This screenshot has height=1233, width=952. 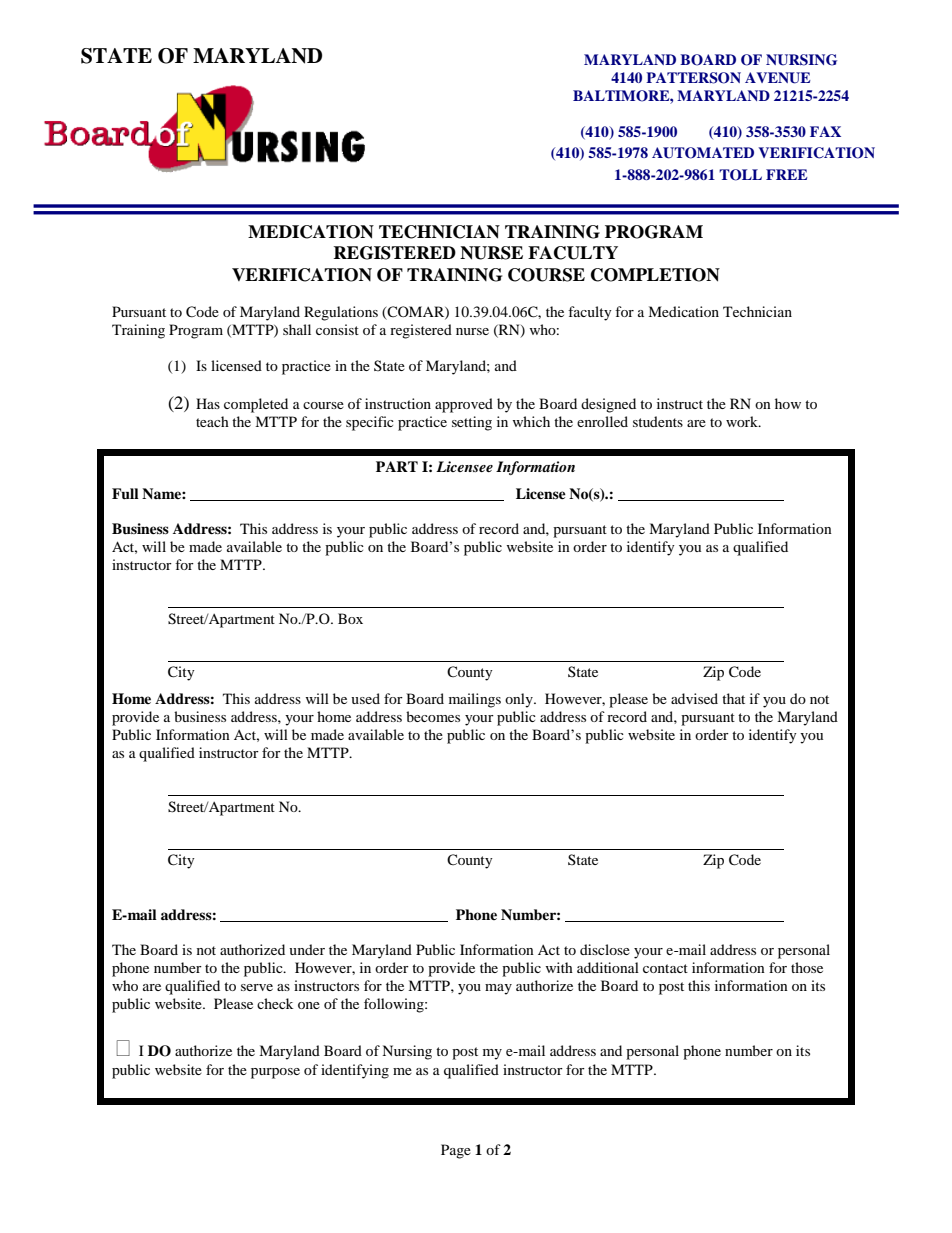 What do you see at coordinates (559, 967) in the screenshot?
I see `with` at bounding box center [559, 967].
